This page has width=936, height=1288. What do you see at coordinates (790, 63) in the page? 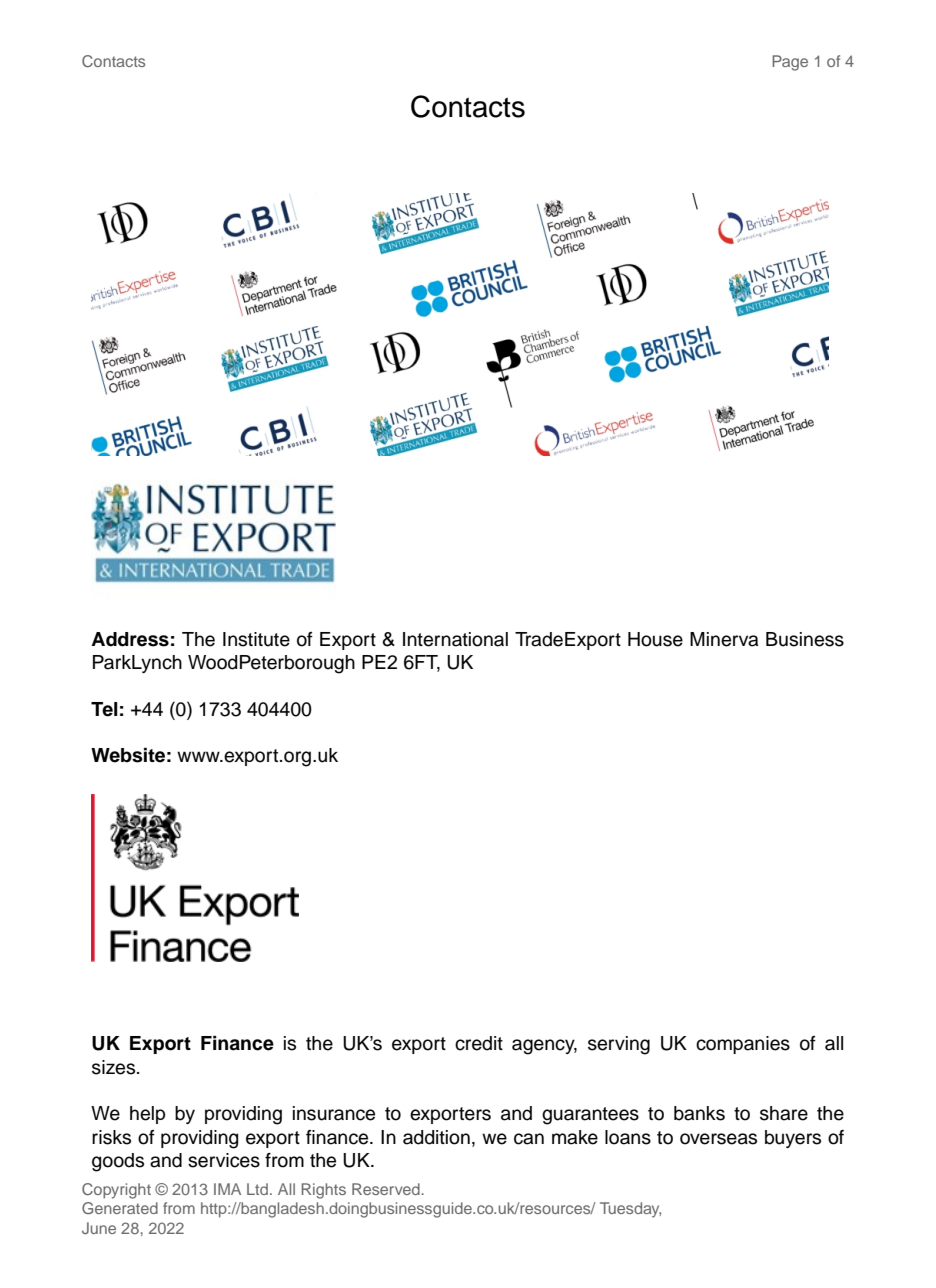
I see `Page` at bounding box center [790, 63].
